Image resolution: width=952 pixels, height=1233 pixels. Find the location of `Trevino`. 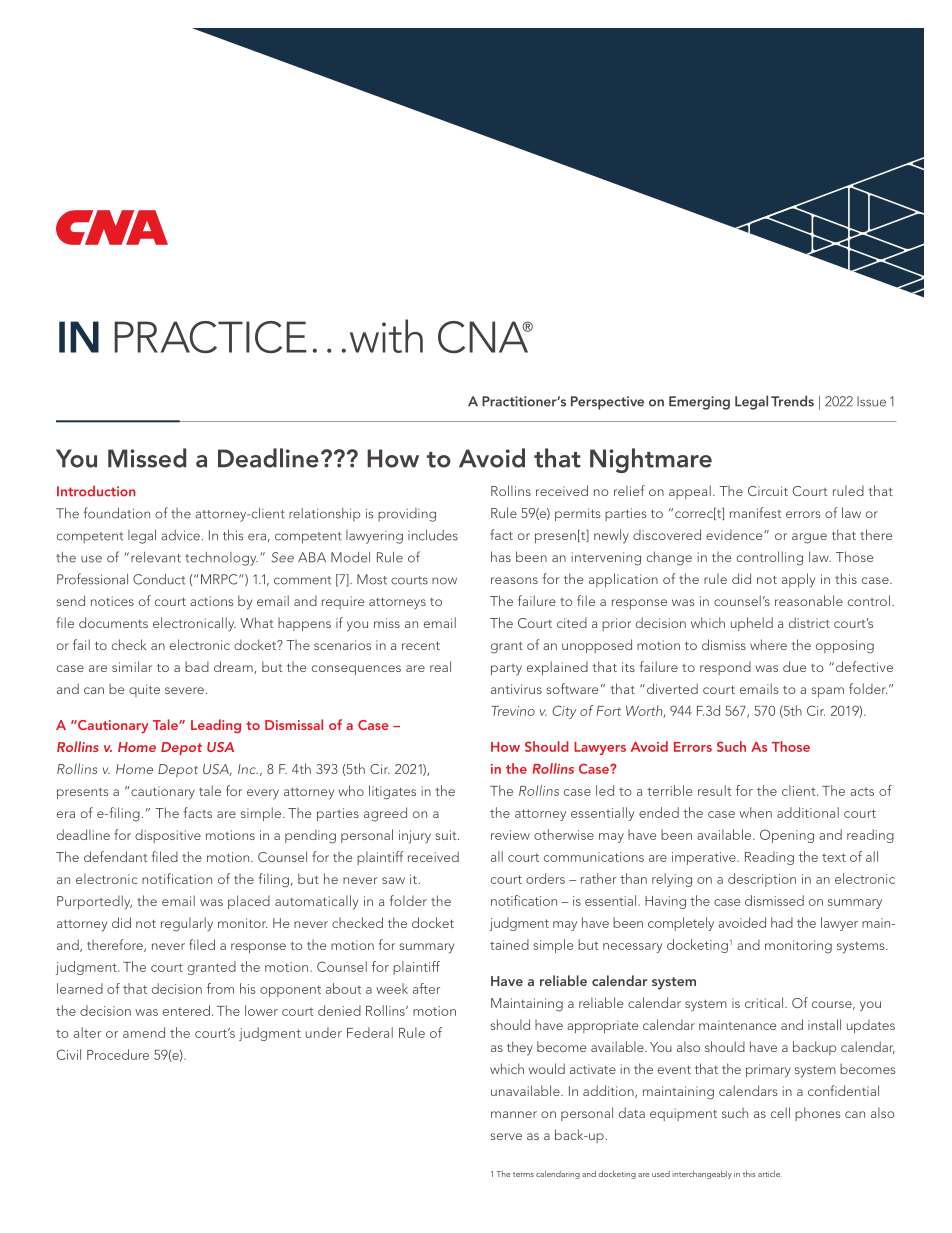

Trevino is located at coordinates (513, 711).
